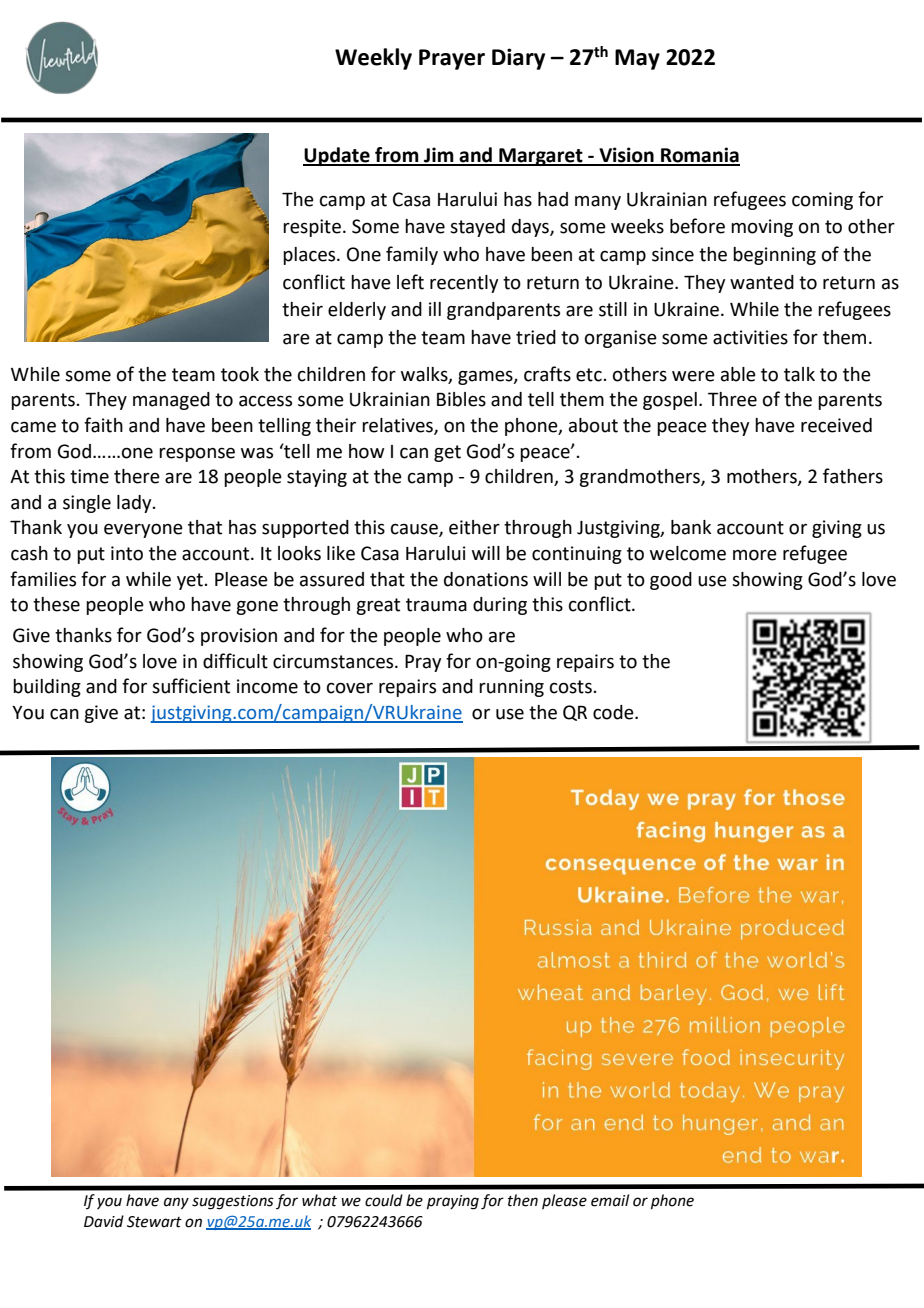  I want to click on these, so click(56, 604).
